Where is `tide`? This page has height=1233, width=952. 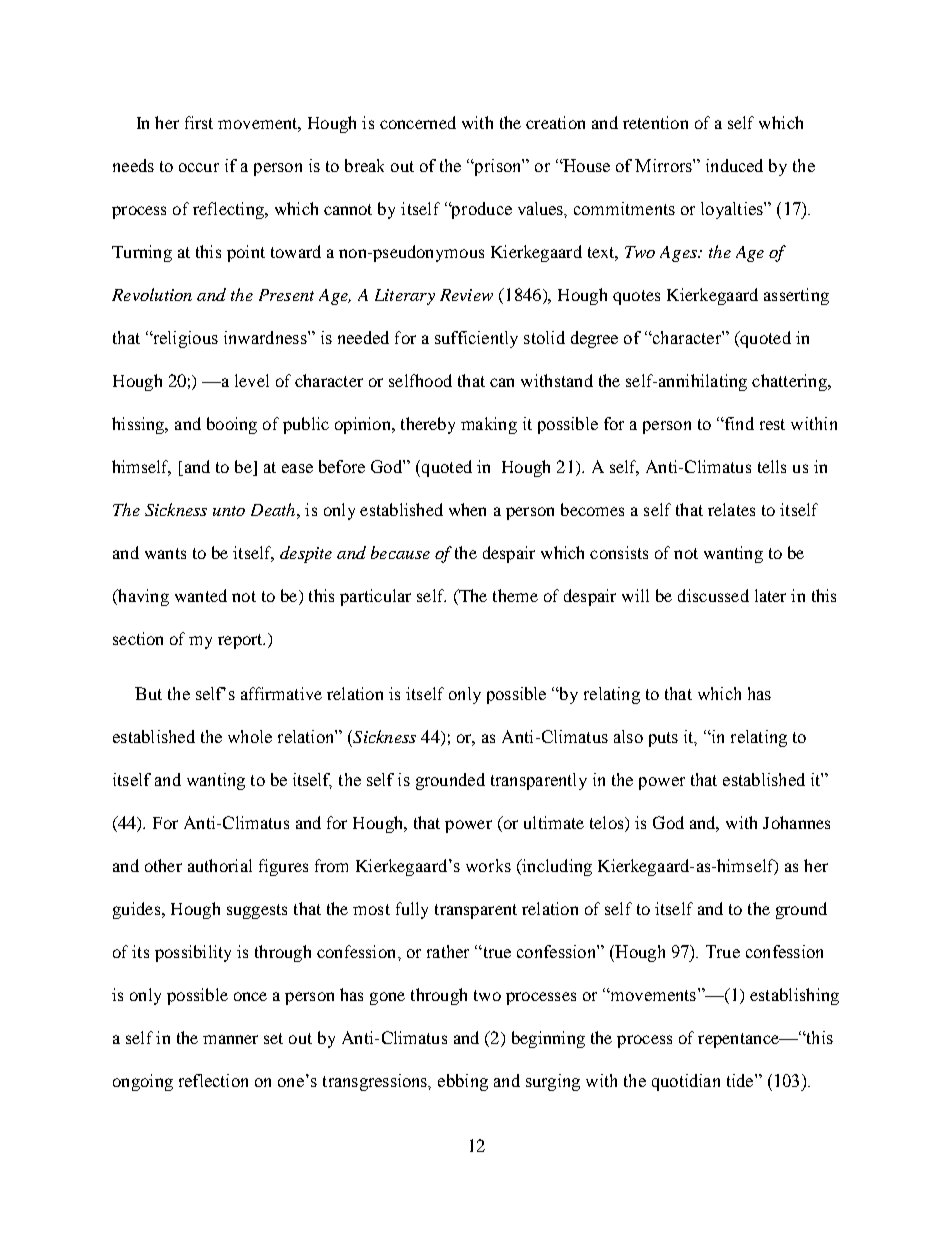 tide is located at coordinates (741, 1080).
